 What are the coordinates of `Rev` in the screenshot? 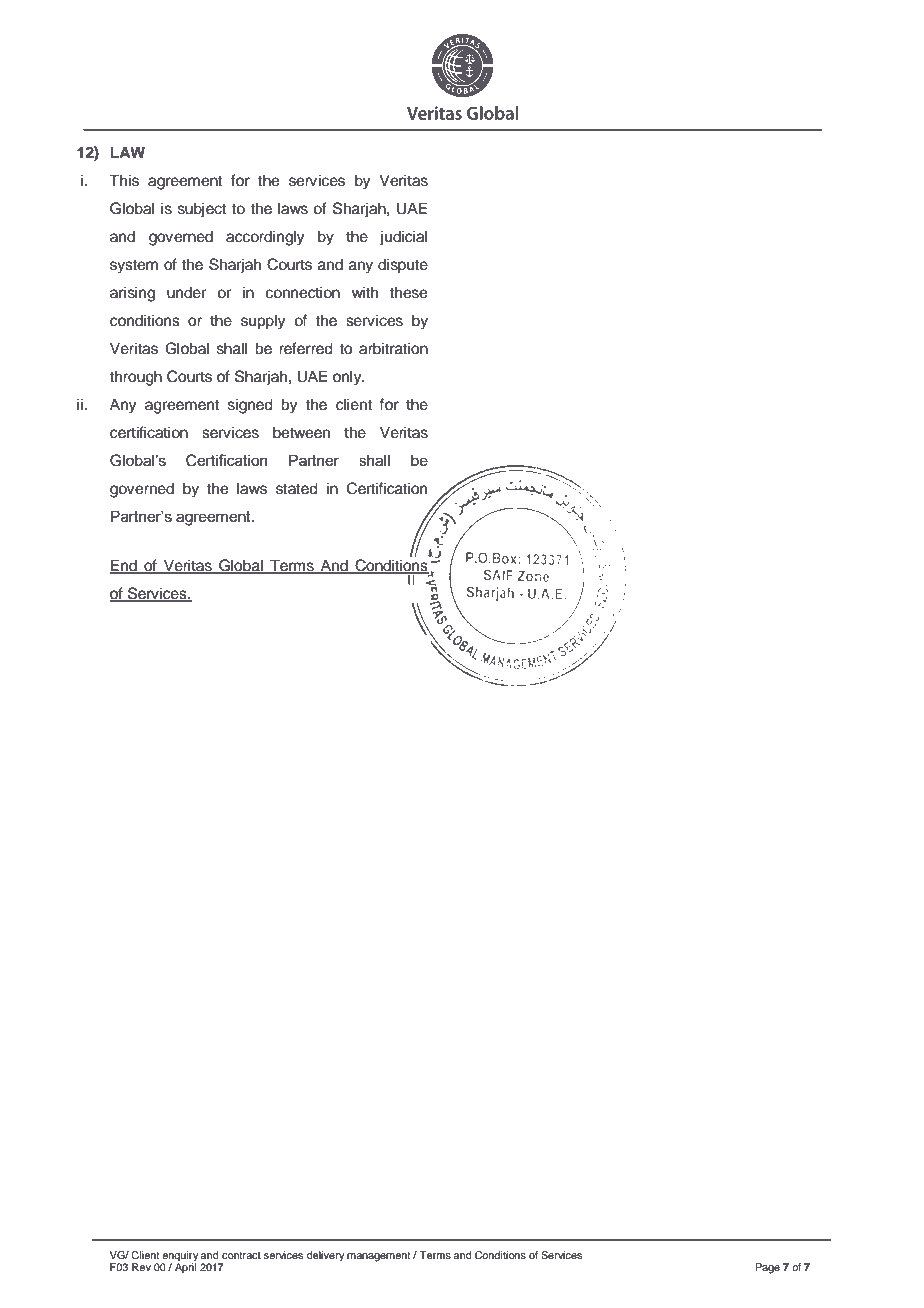 It's located at (141, 1267).
